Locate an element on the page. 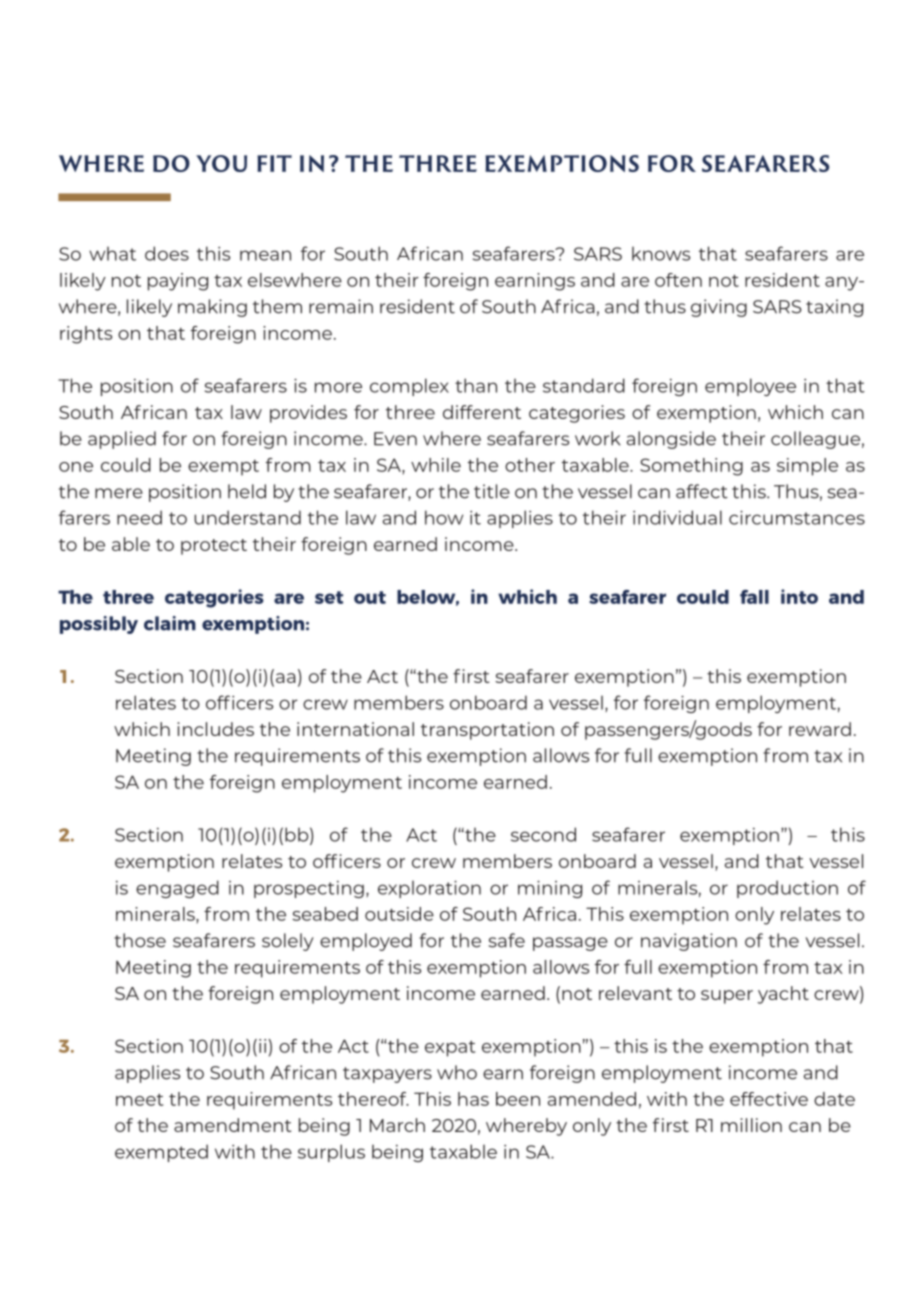 The height and width of the image is (1308, 924). FIT is located at coordinates (274, 163).
